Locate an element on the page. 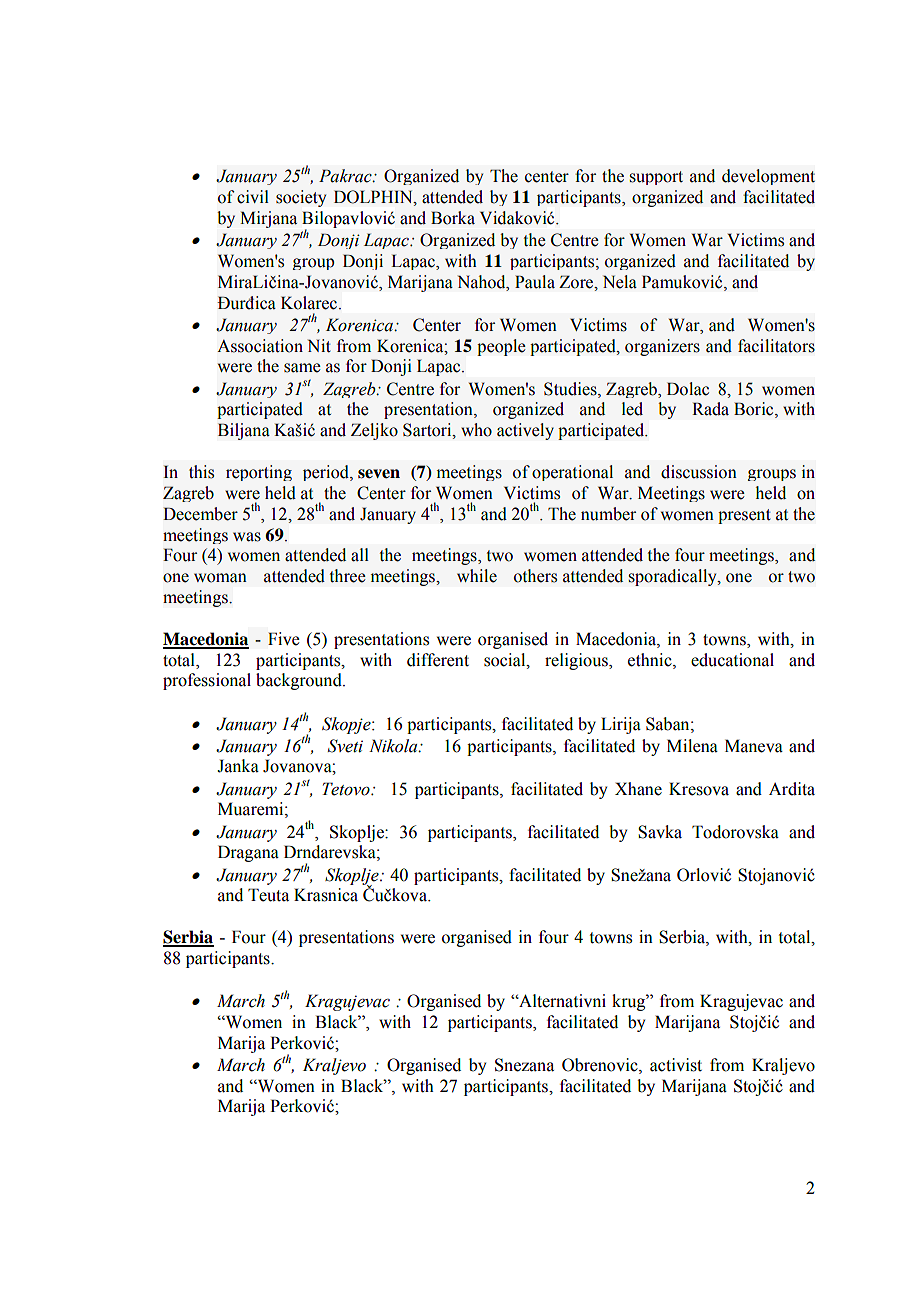 This page has width=924, height=1308. civil is located at coordinates (253, 197).
